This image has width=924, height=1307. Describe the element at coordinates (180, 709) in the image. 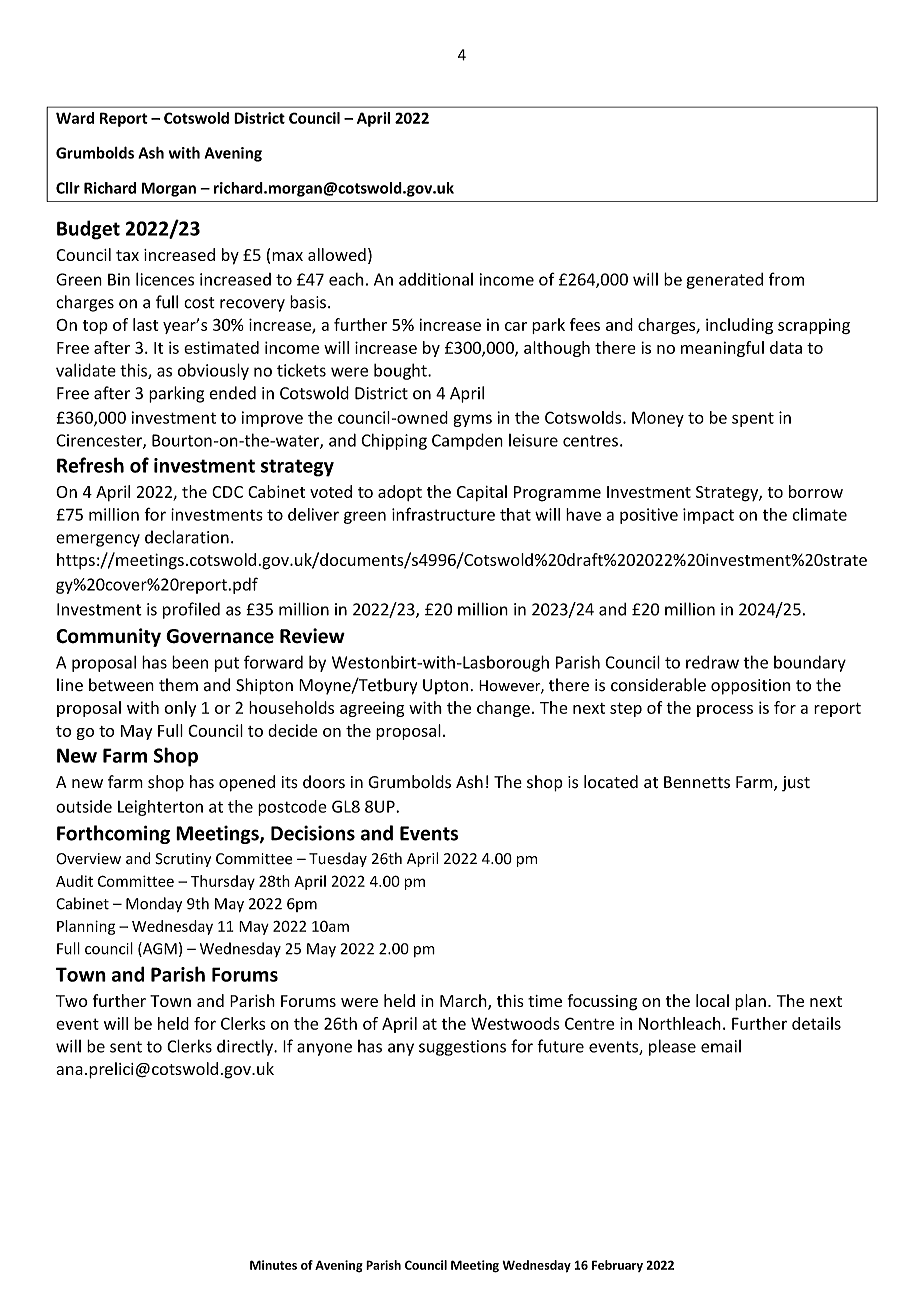

I see `only` at that location.
